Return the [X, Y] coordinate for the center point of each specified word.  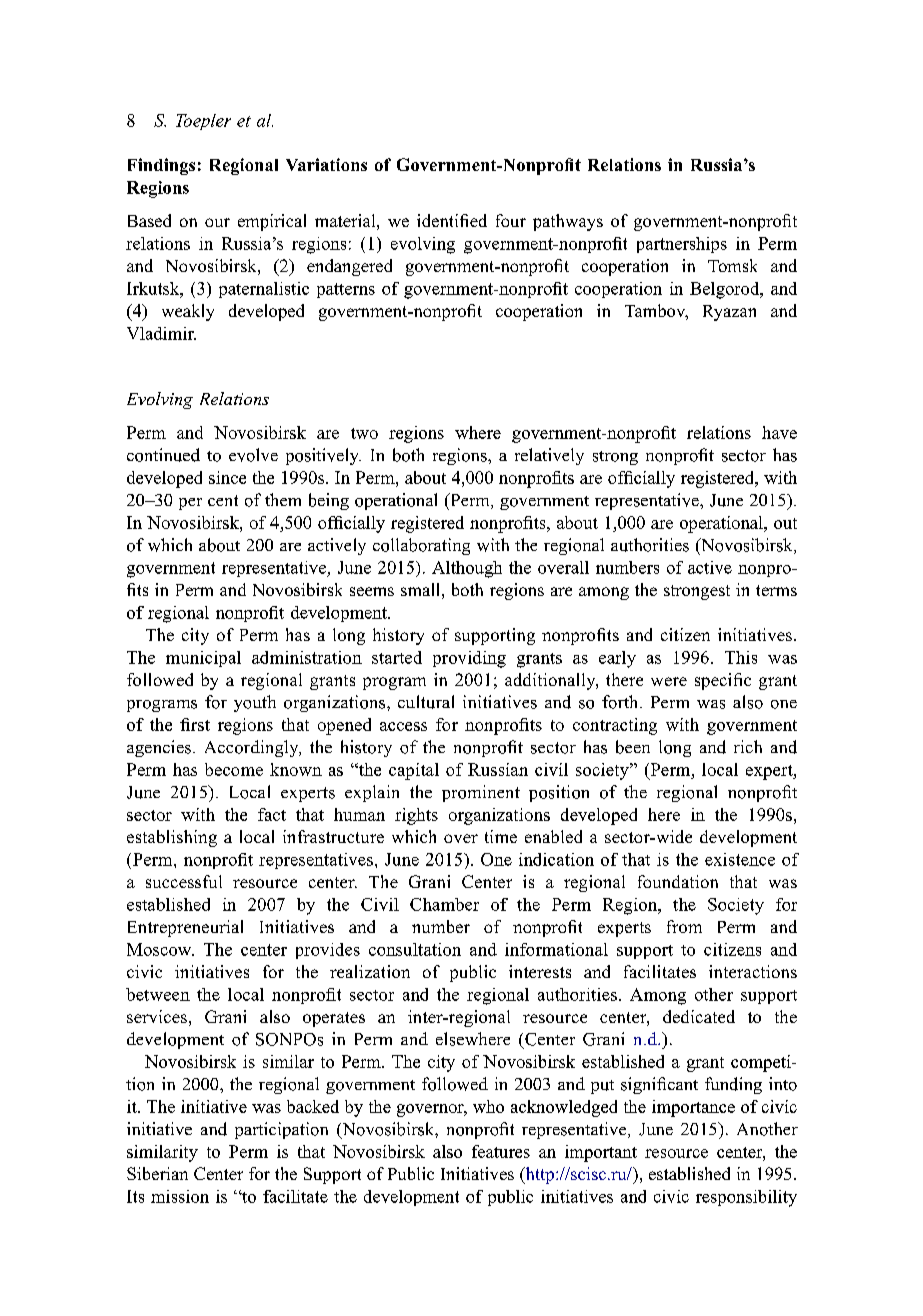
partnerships [682, 245]
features [501, 1151]
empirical [272, 222]
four [511, 220]
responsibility [746, 1198]
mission [180, 1196]
